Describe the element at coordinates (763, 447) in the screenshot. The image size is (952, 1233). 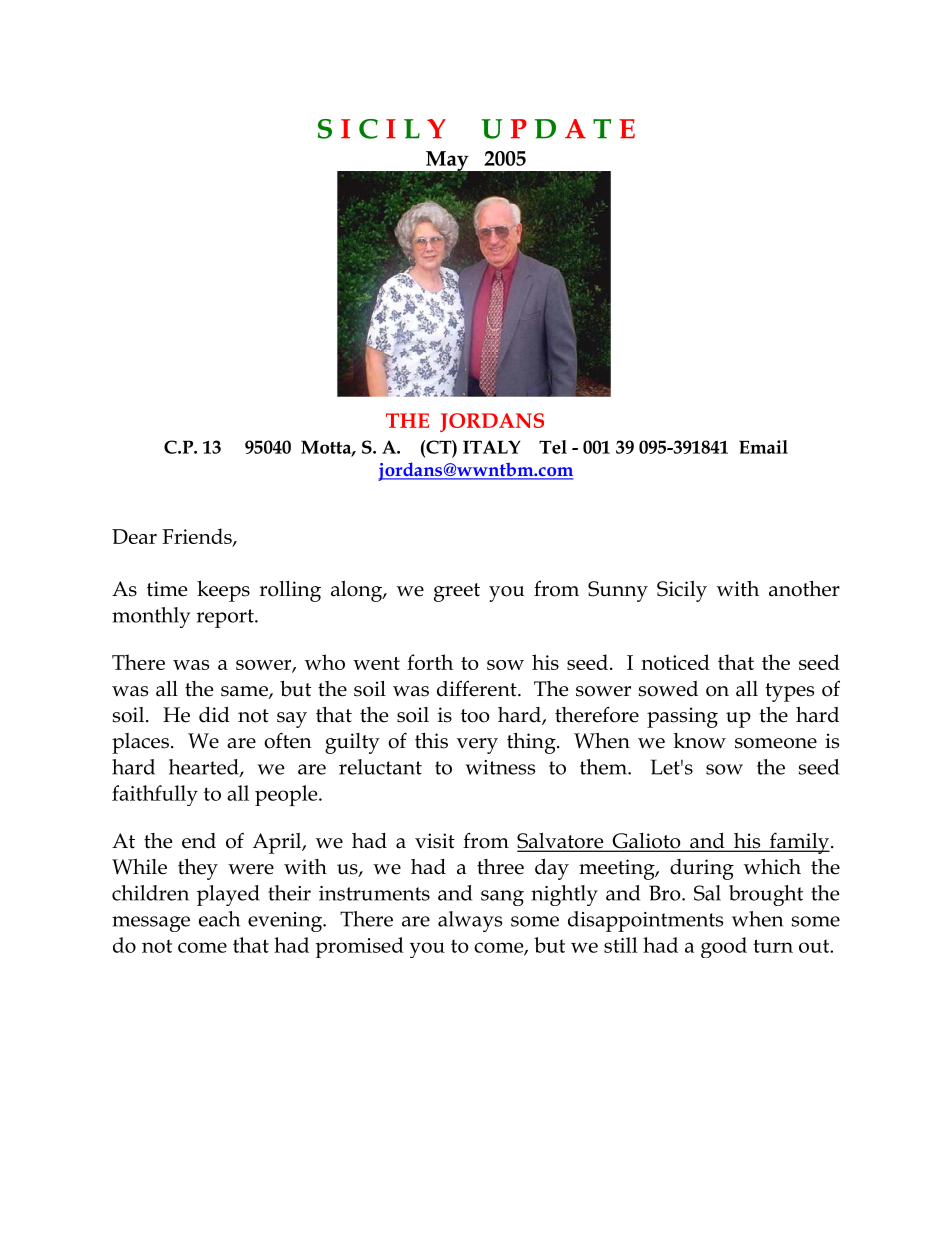
I see `Email` at that location.
